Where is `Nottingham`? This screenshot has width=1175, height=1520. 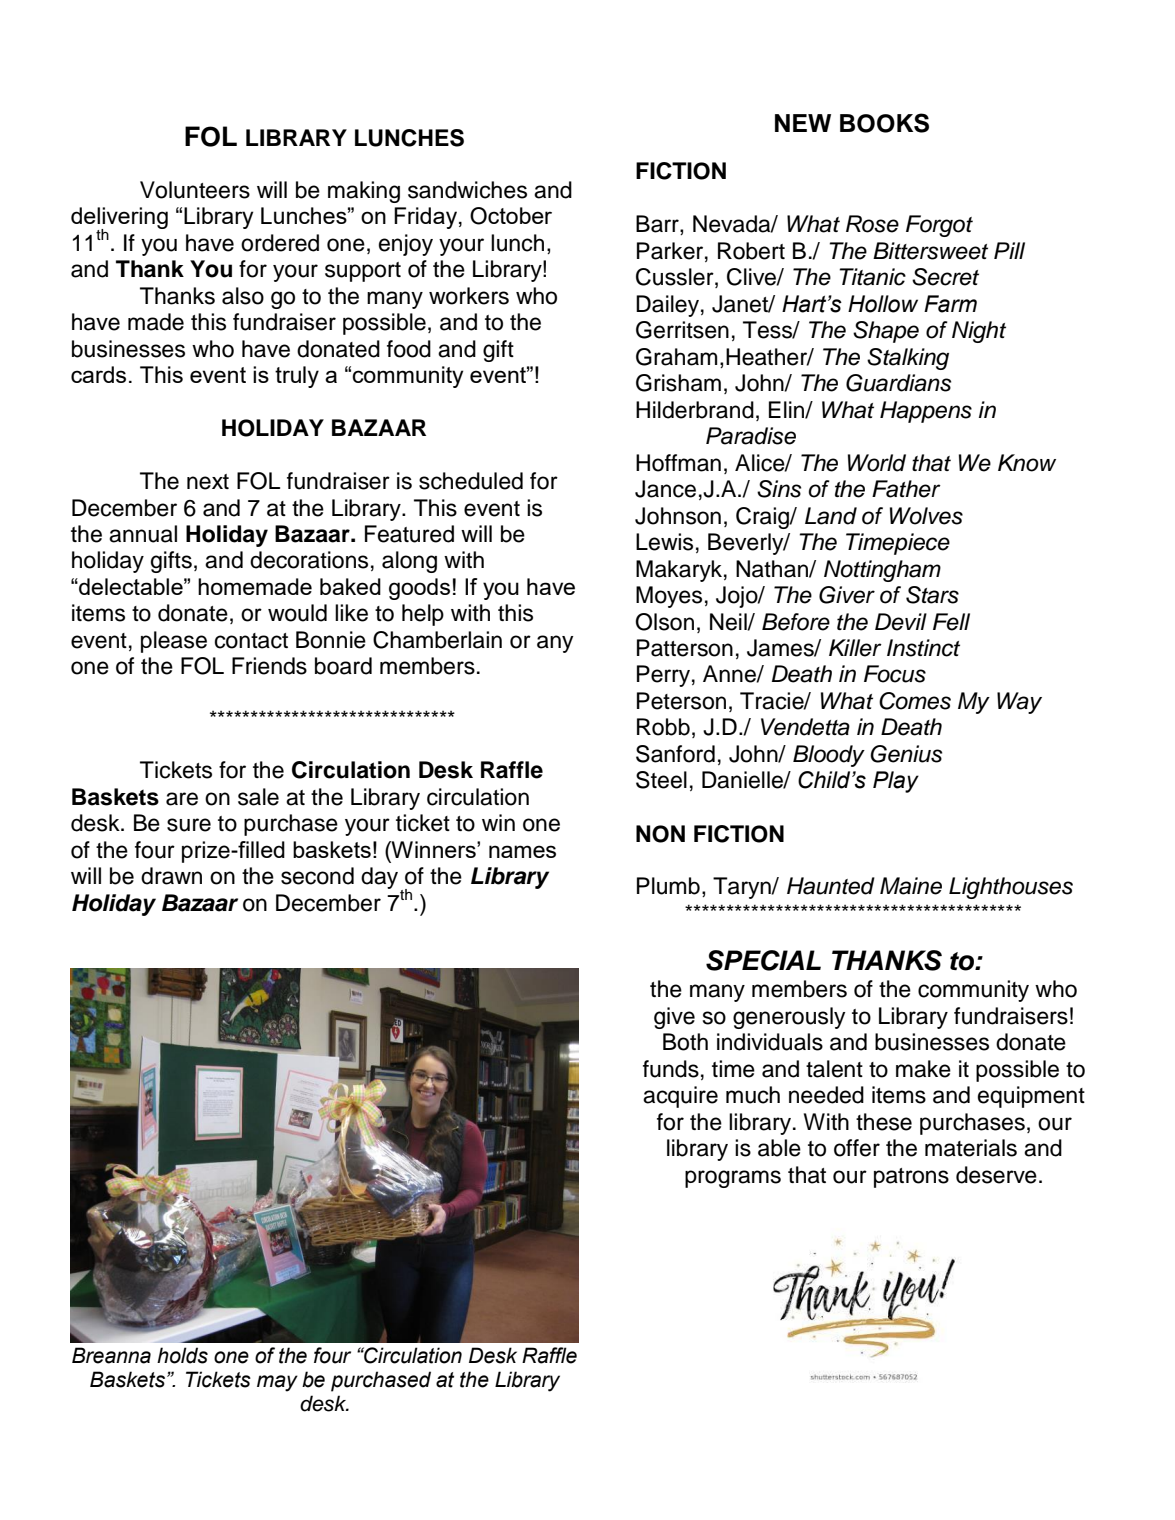 Nottingham is located at coordinates (882, 571).
